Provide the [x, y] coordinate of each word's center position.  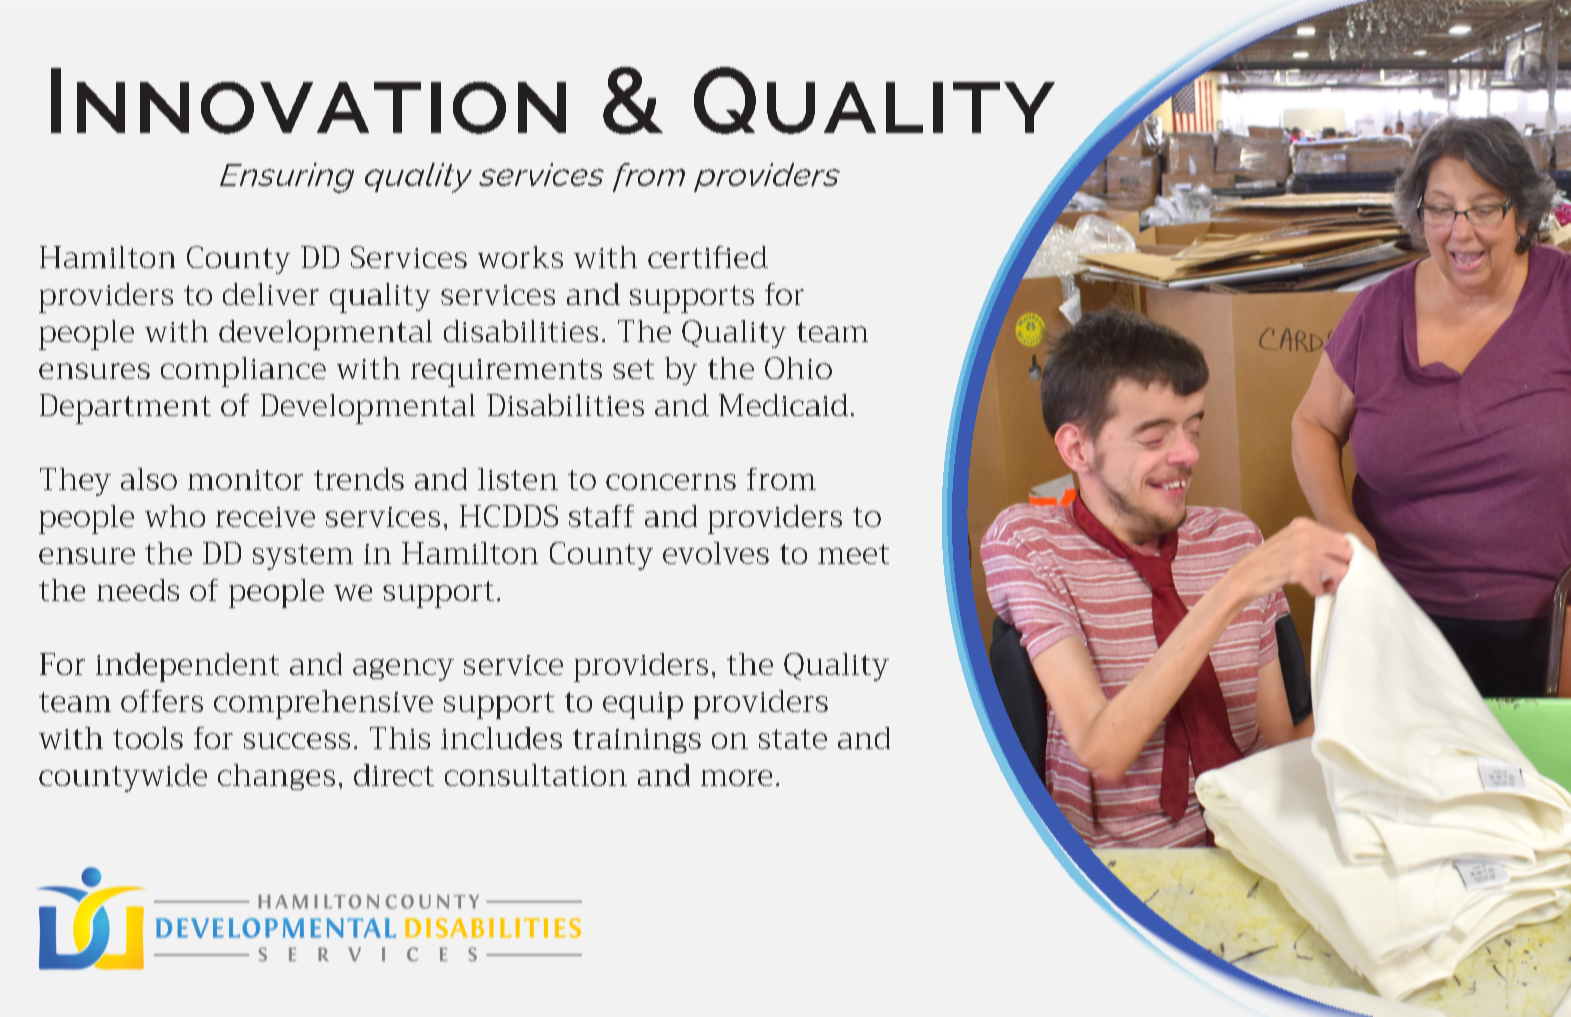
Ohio [798, 368]
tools [148, 738]
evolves [716, 553]
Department [125, 409]
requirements [506, 373]
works [520, 257]
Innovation [308, 101]
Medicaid [783, 405]
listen [518, 479]
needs [138, 590]
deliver [271, 294]
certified [708, 257]
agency [403, 670]
